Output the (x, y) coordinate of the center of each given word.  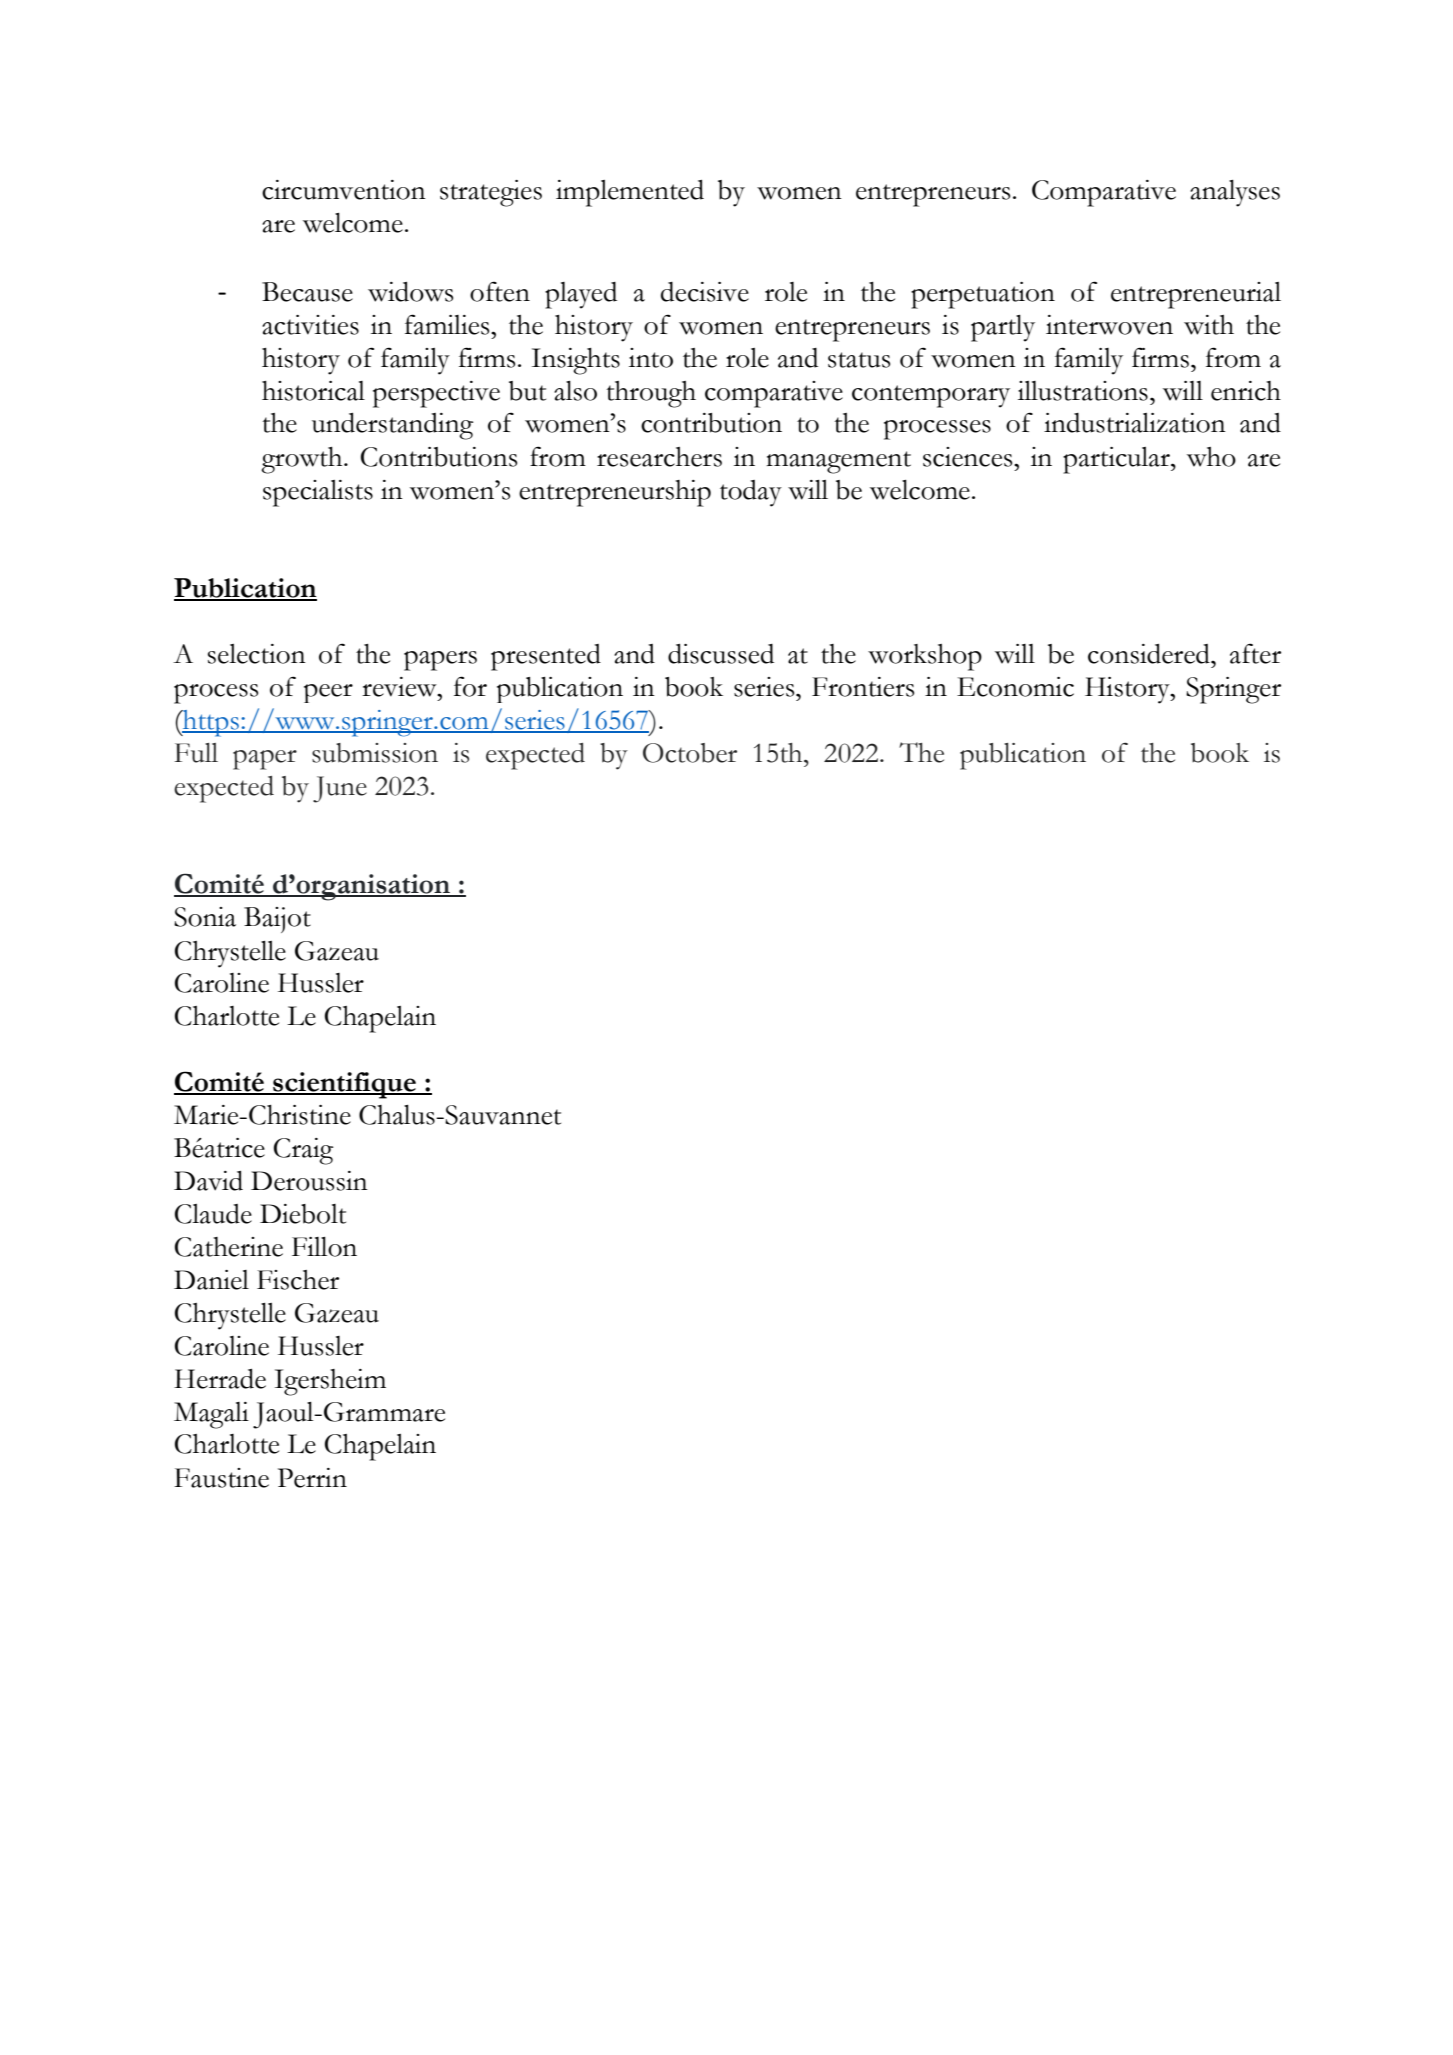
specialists (318, 493)
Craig (304, 1151)
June (340, 789)
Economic (1015, 687)
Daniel (211, 1280)
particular (1117, 460)
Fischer (298, 1280)
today (751, 493)
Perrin (312, 1478)
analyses (1235, 193)
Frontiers (863, 687)
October (690, 753)
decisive (705, 292)
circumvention (344, 190)
